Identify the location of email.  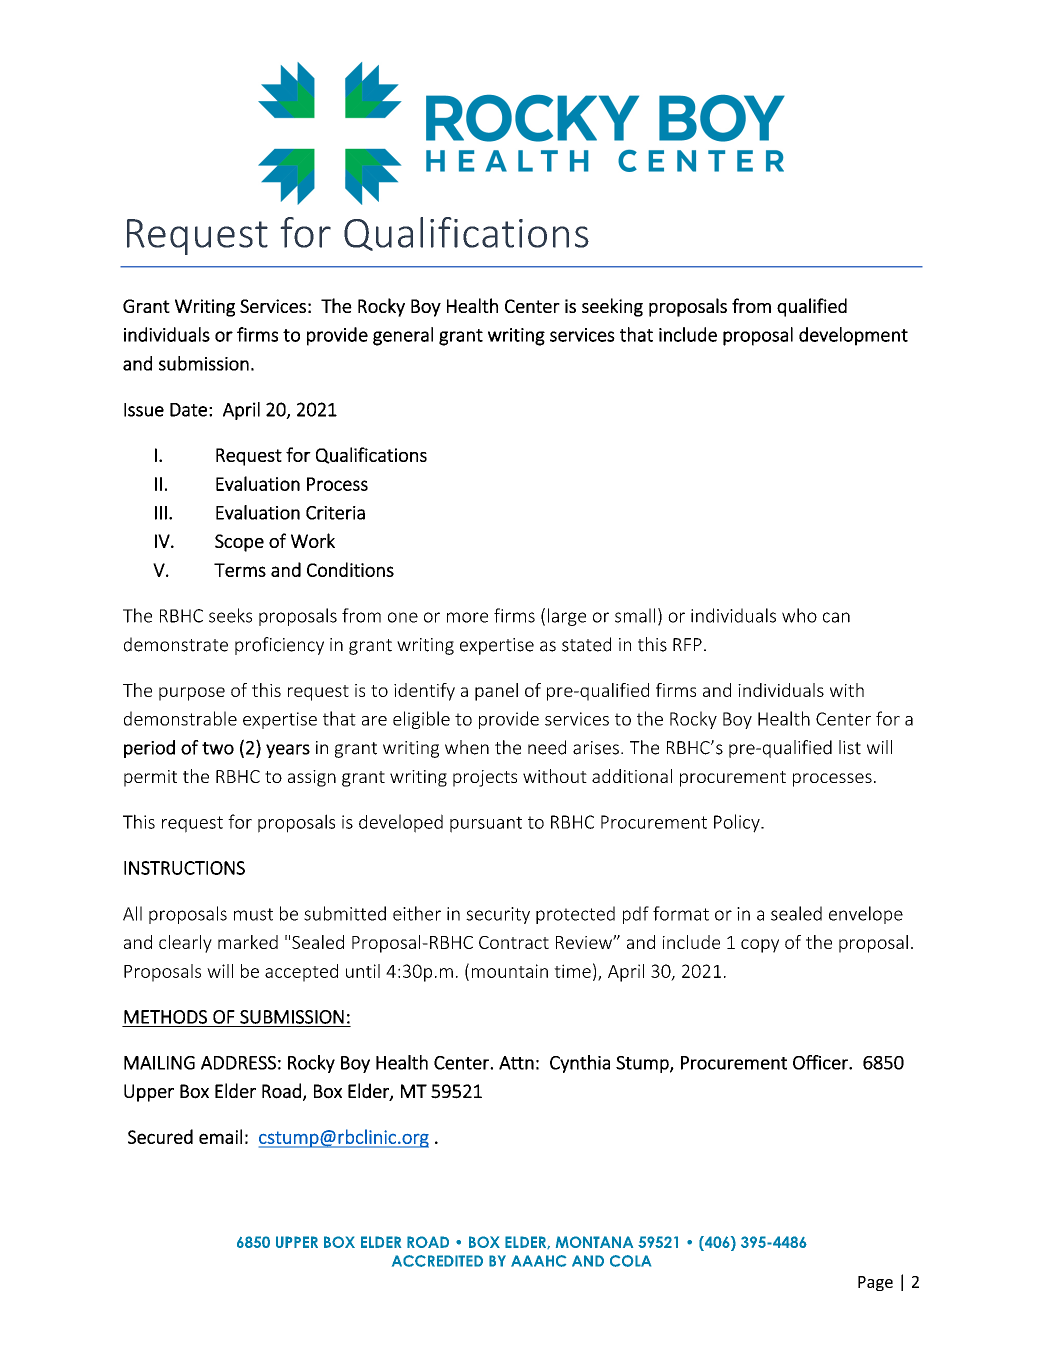
(220, 1136).
